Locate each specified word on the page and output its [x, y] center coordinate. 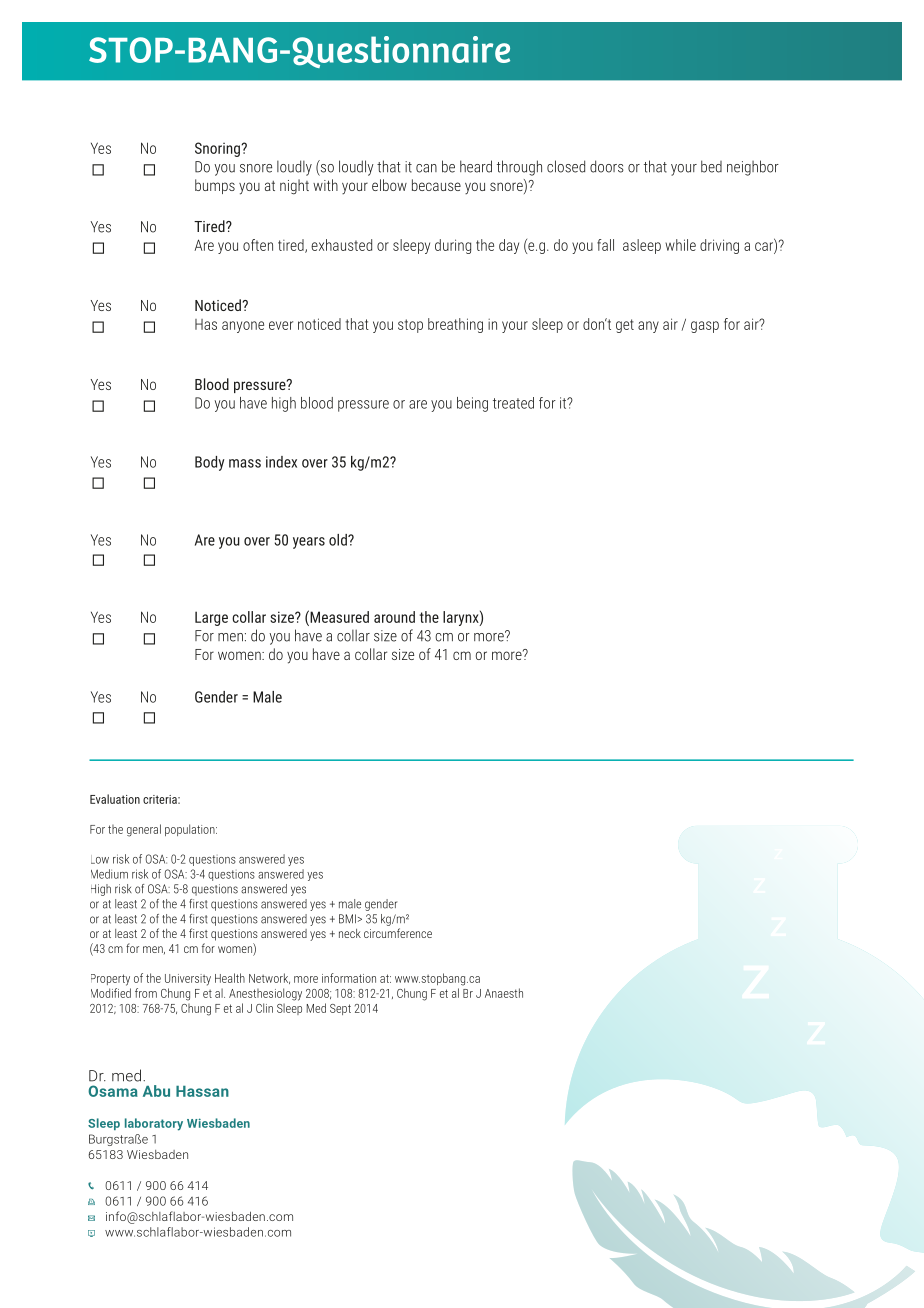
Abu [156, 1091]
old [339, 540]
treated [513, 403]
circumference [398, 933]
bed [711, 166]
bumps [215, 186]
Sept [340, 1009]
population [191, 830]
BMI [347, 919]
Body [209, 463]
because [436, 185]
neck [350, 933]
